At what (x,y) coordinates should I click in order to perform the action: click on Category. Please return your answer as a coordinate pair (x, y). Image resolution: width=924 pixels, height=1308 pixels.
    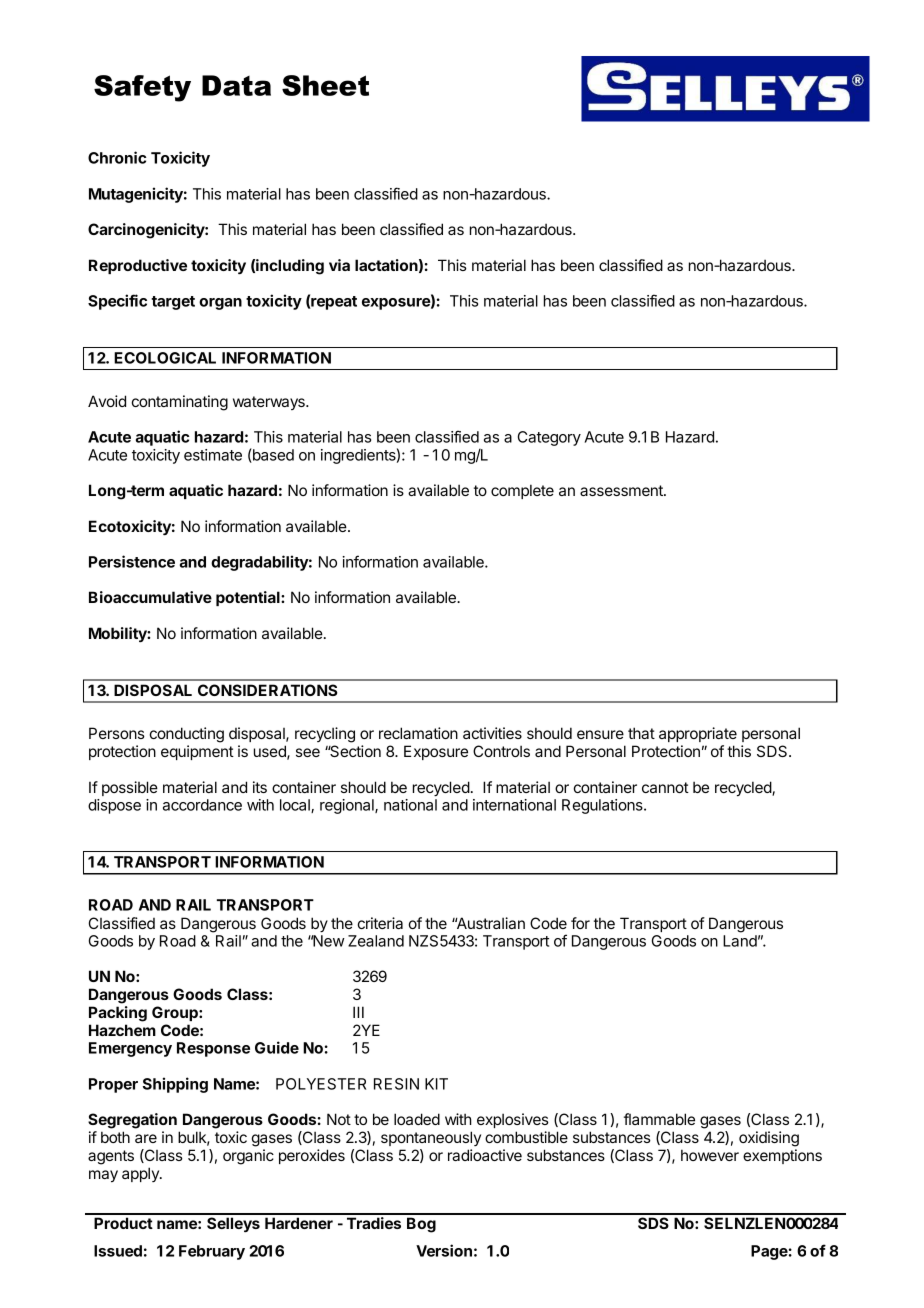
    Looking at the image, I should click on (549, 438).
